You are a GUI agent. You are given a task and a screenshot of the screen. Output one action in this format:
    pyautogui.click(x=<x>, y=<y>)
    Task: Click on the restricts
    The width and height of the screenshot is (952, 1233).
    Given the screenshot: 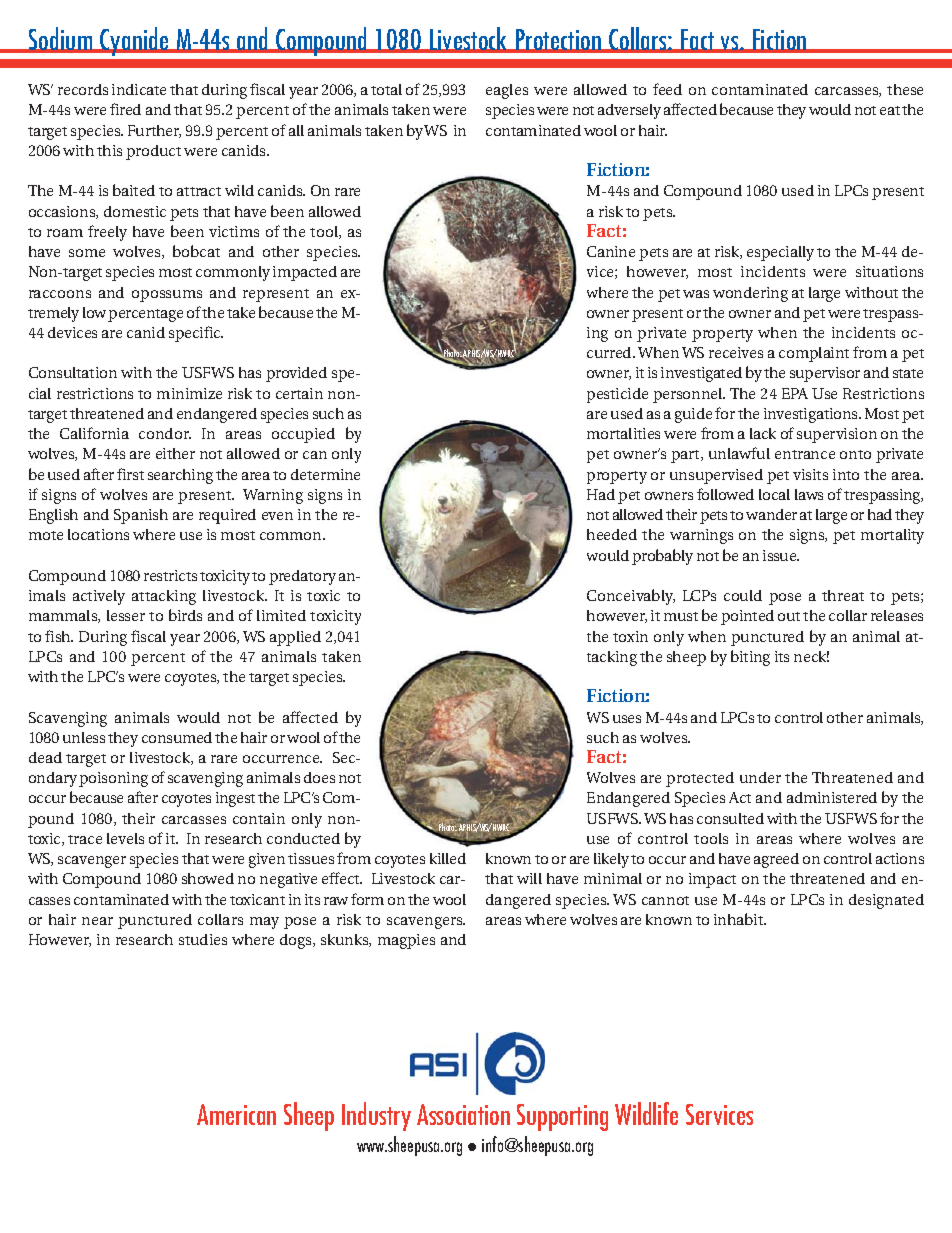 What is the action you would take?
    pyautogui.click(x=170, y=575)
